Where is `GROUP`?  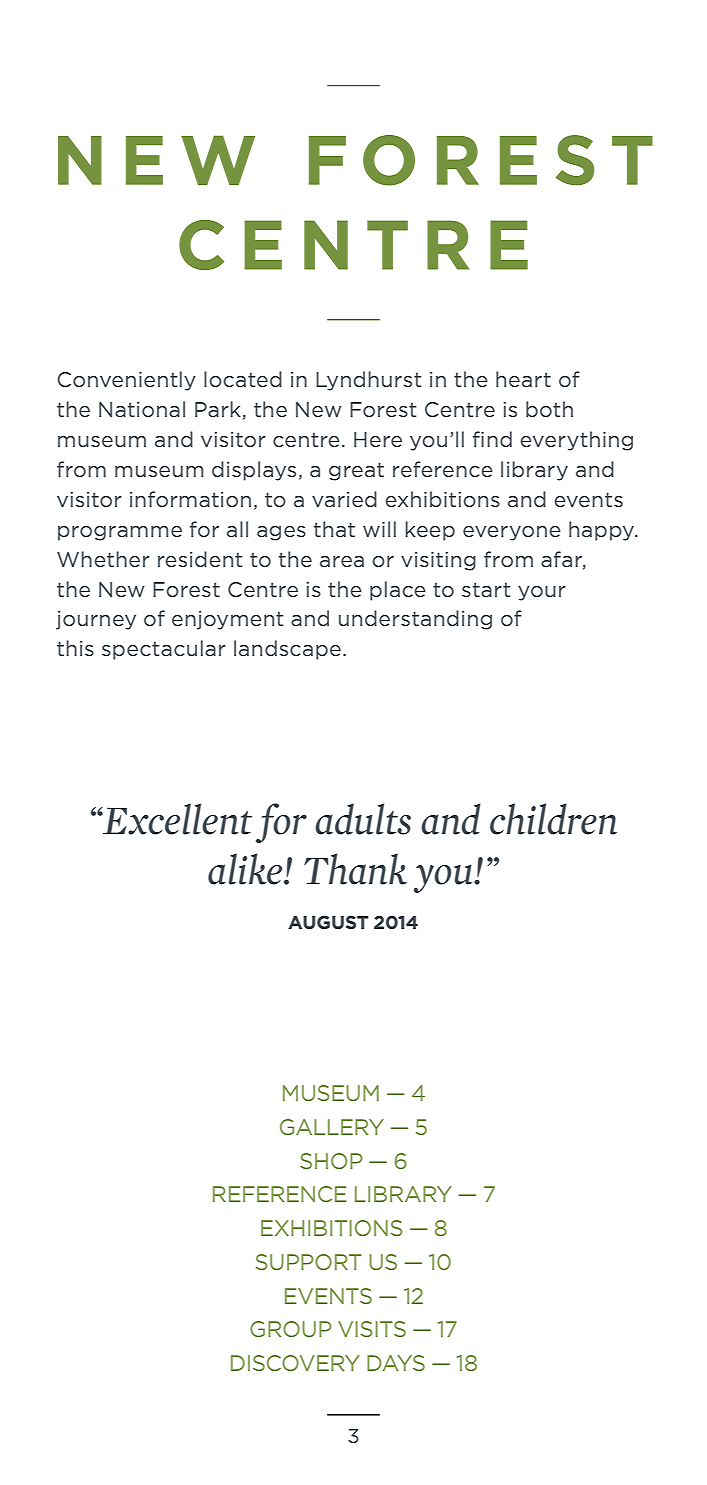 GROUP is located at coordinates (291, 1329).
